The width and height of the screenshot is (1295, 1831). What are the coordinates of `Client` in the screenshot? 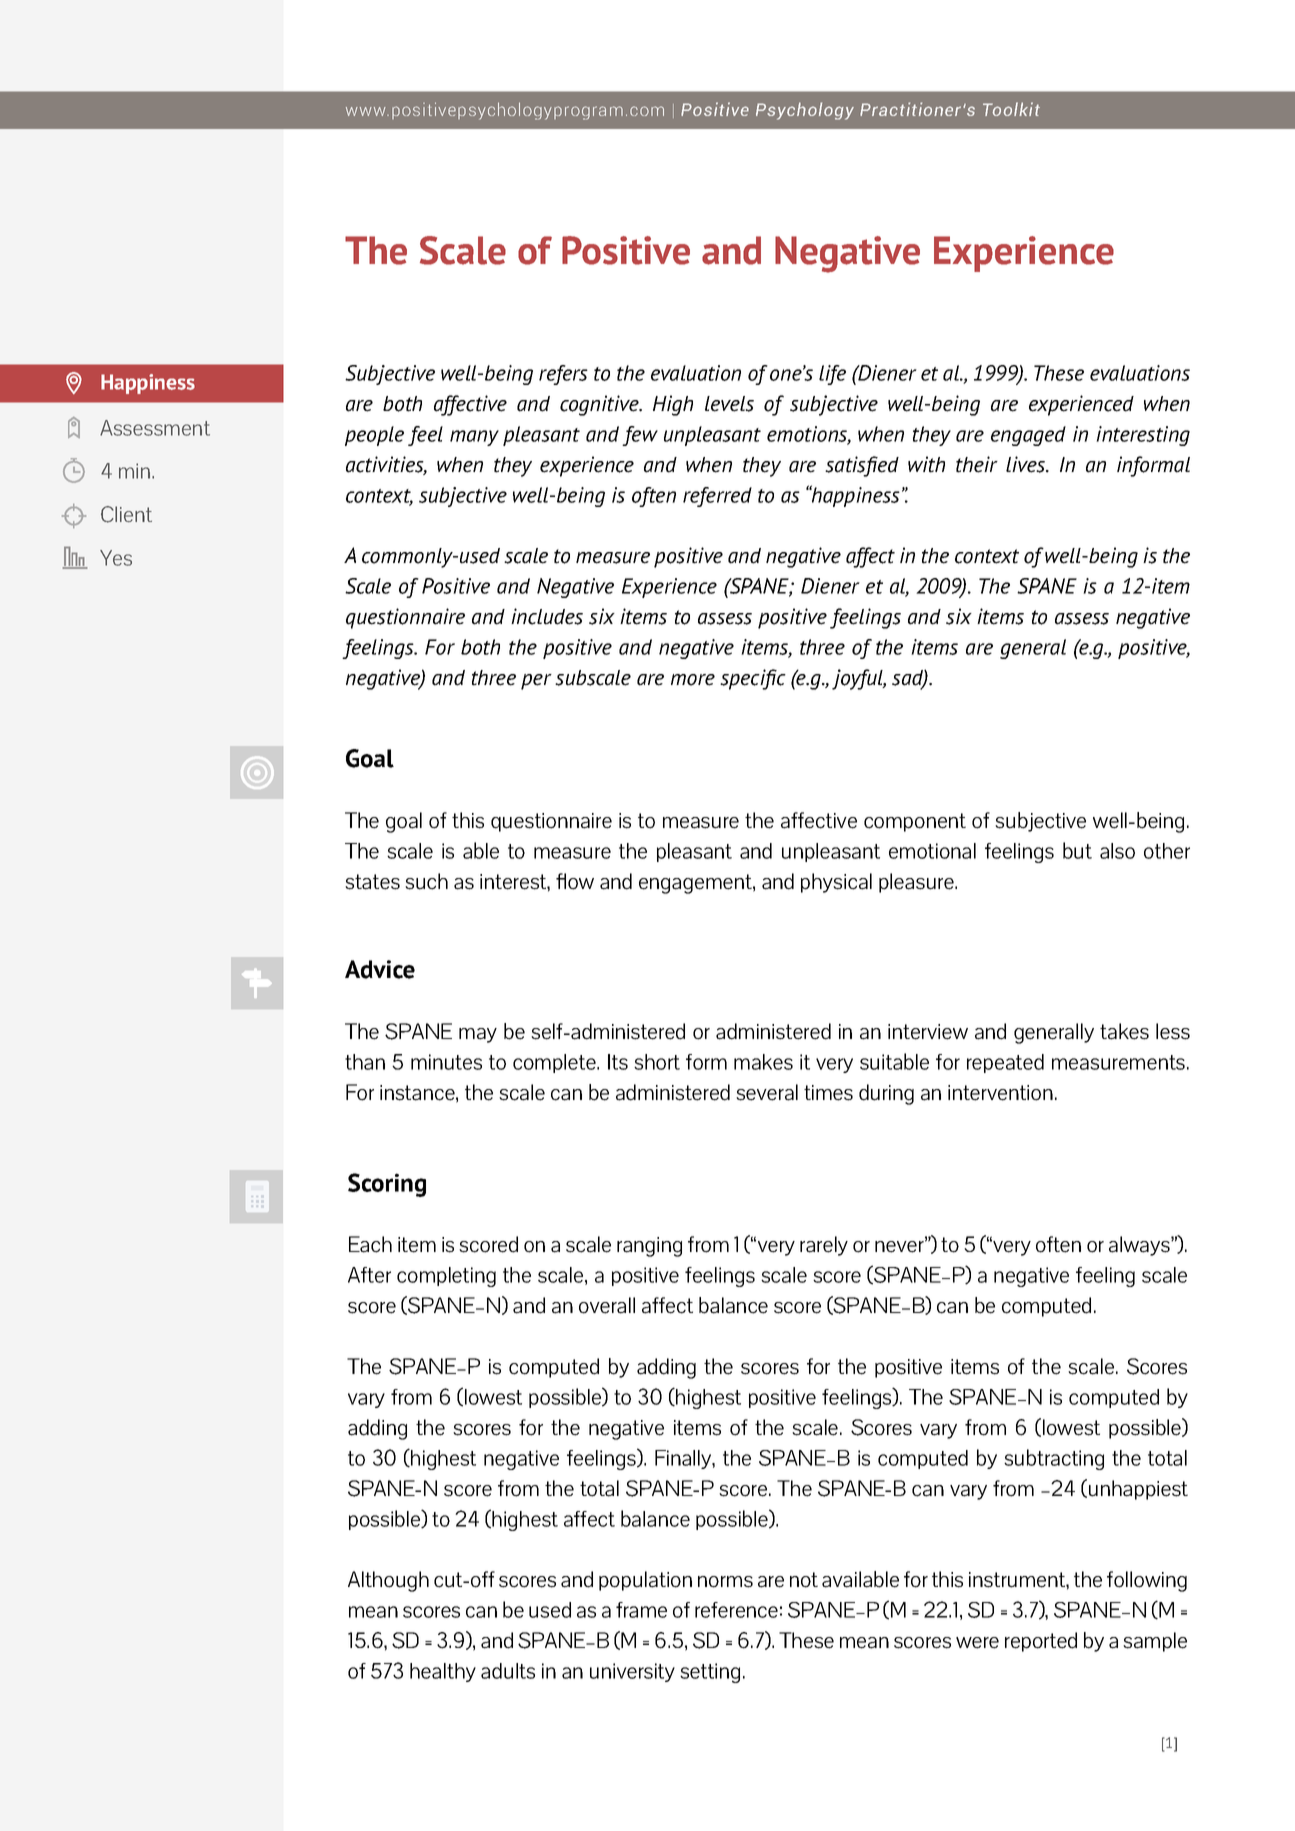 It's located at (126, 514).
